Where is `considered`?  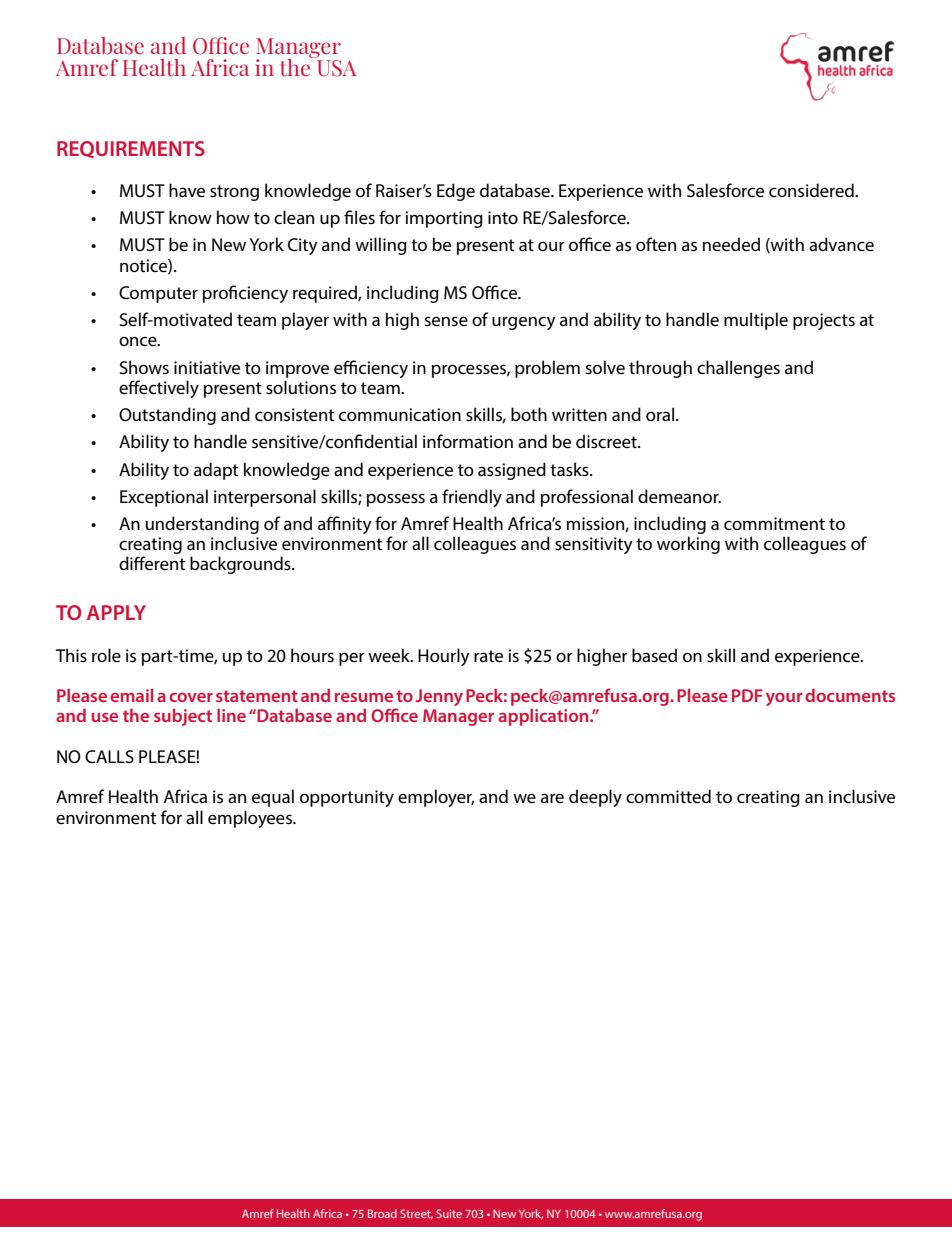 considered is located at coordinates (812, 190).
